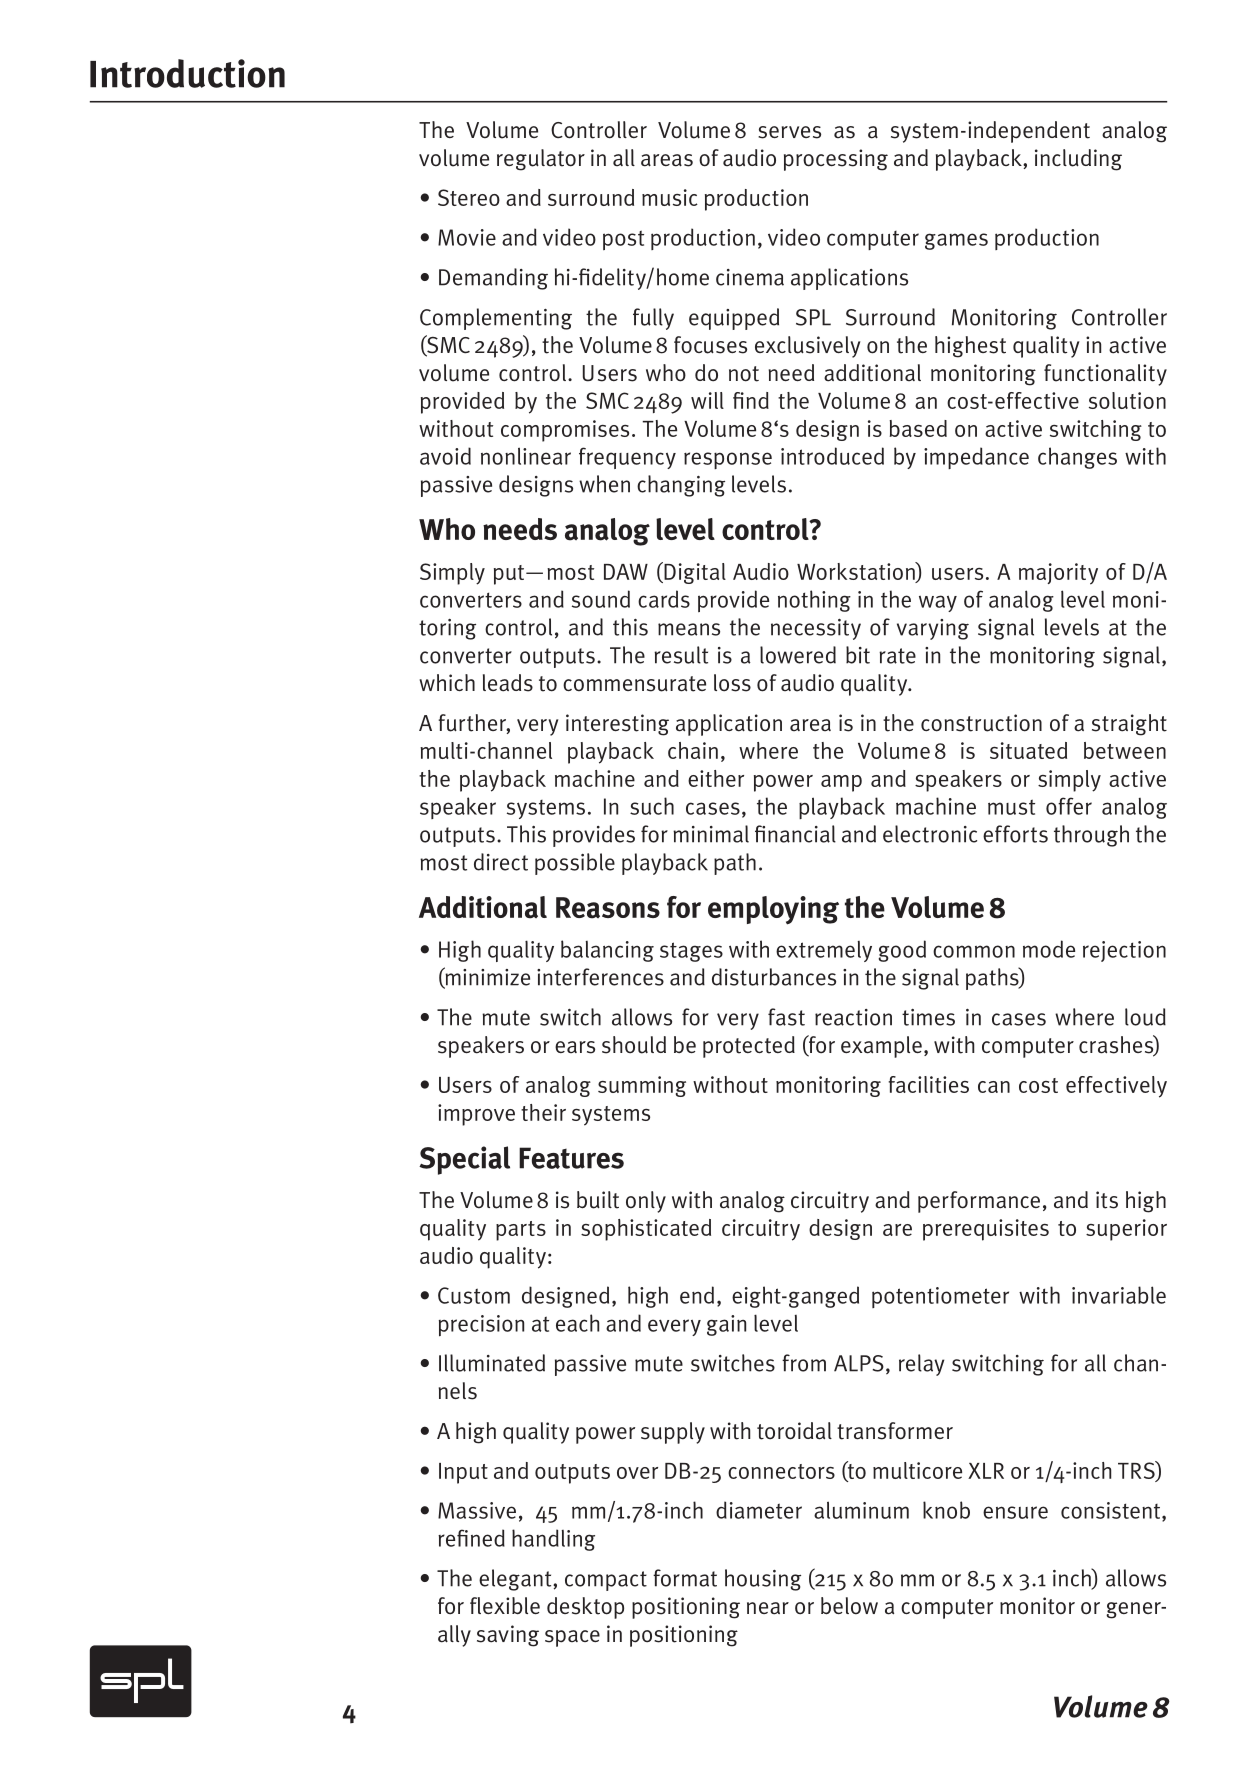 The height and width of the image is (1777, 1257). I want to click on format, so click(685, 1578).
